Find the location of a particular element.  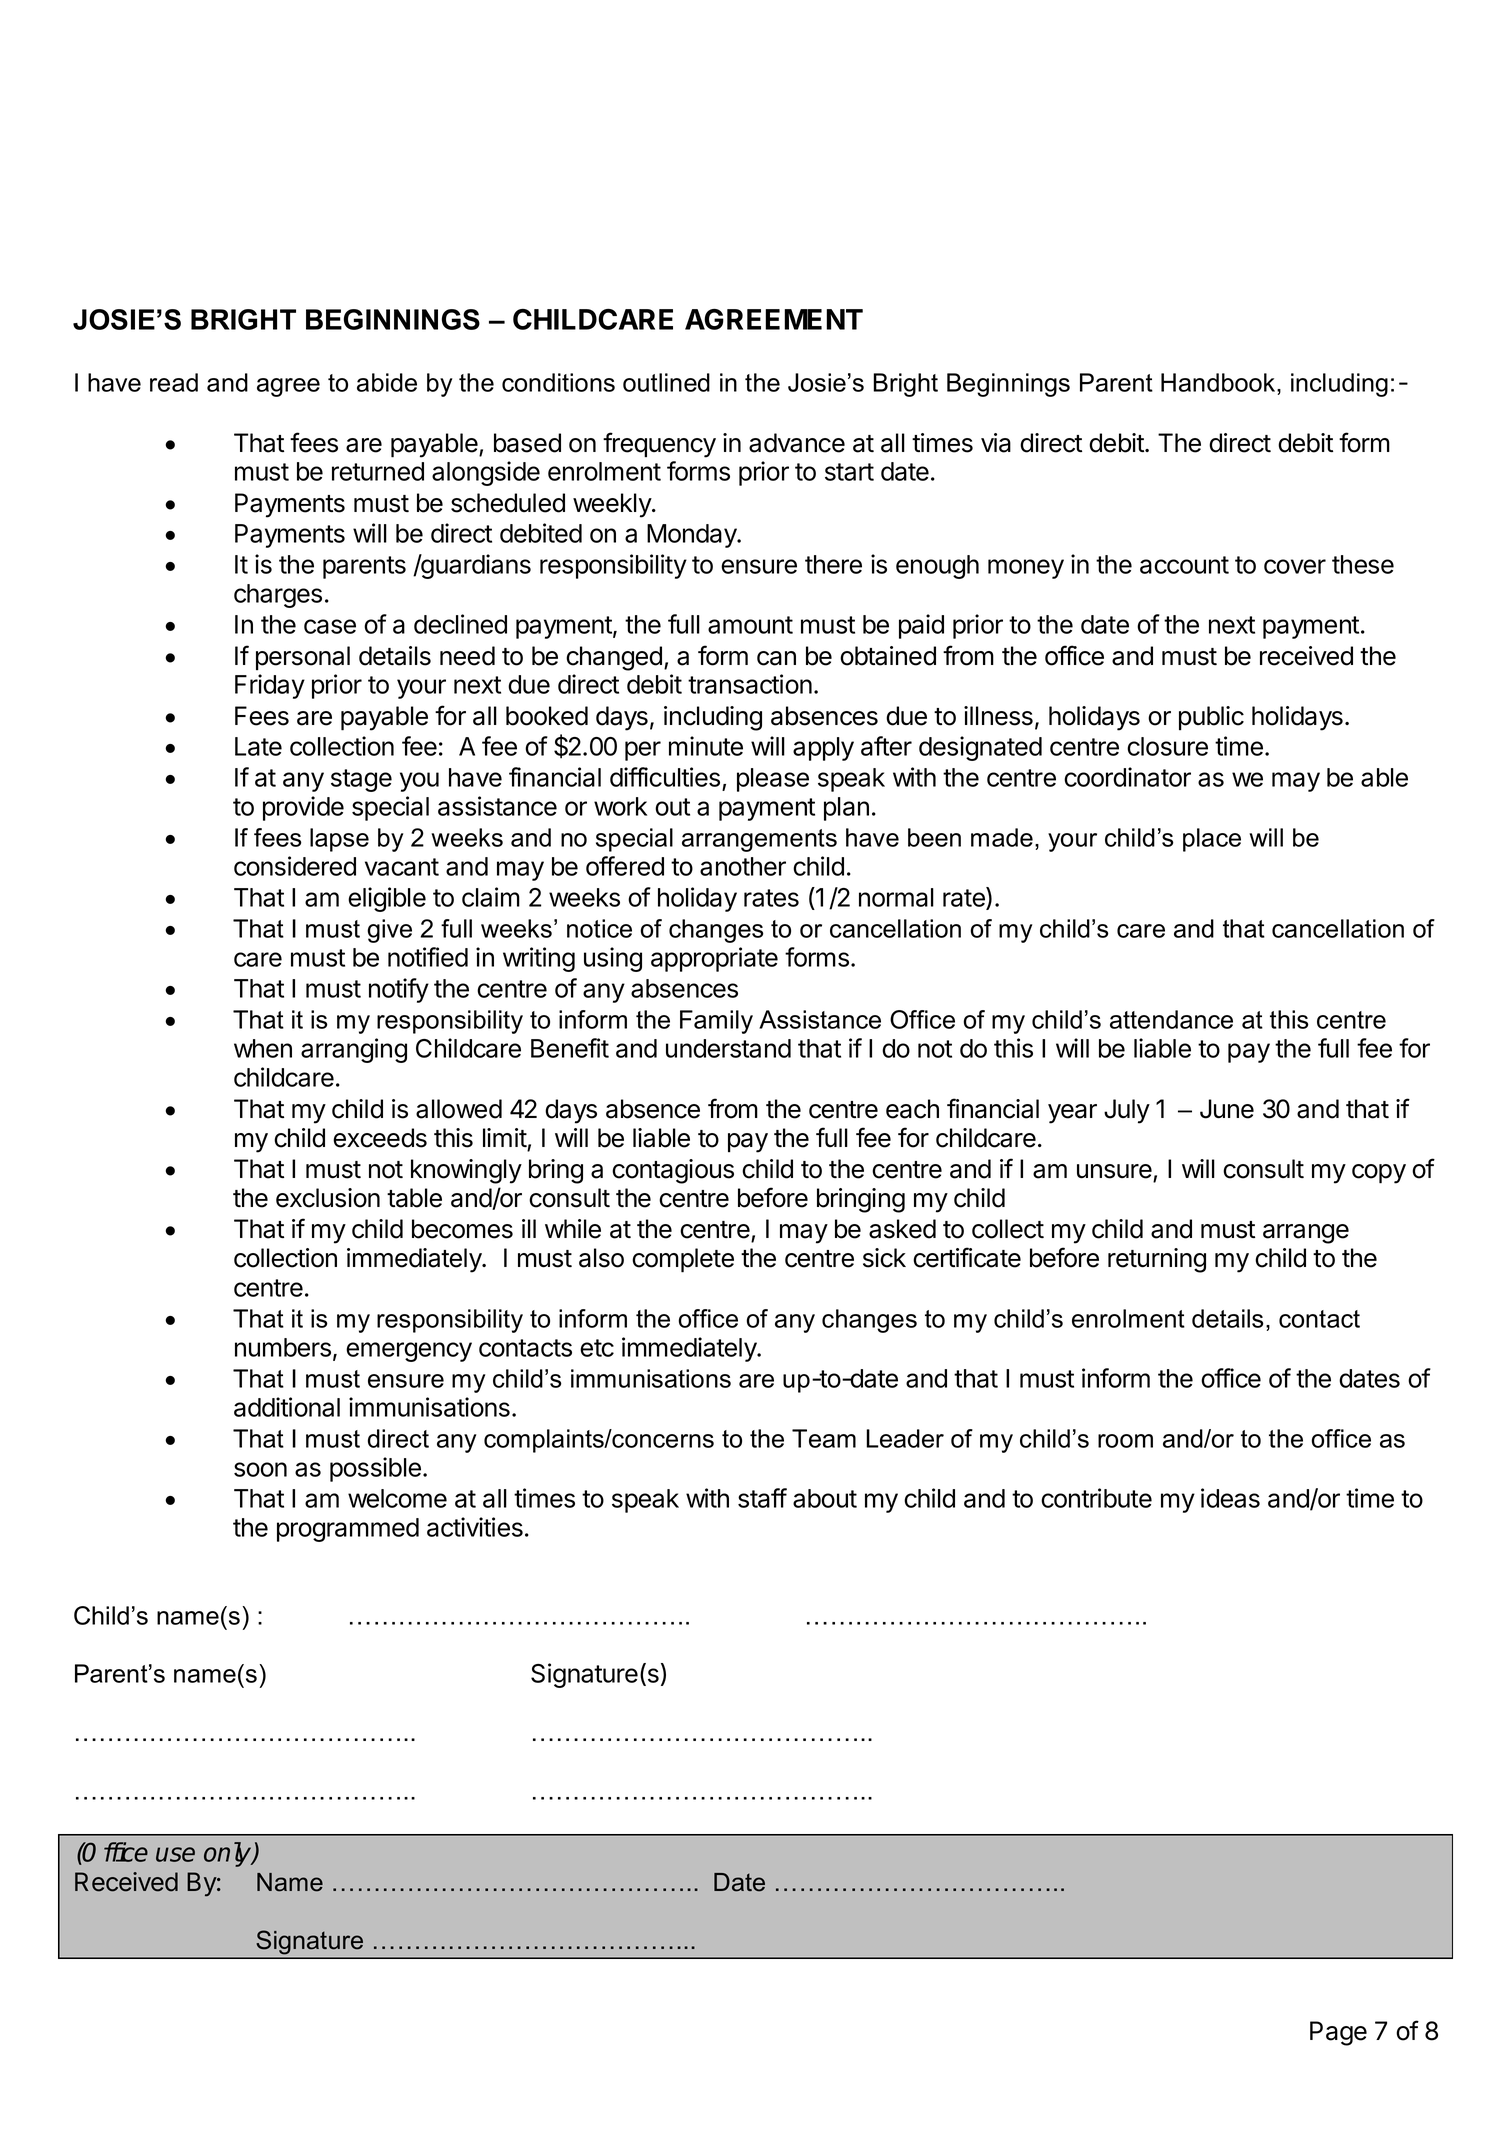

returning is located at coordinates (1157, 1260).
